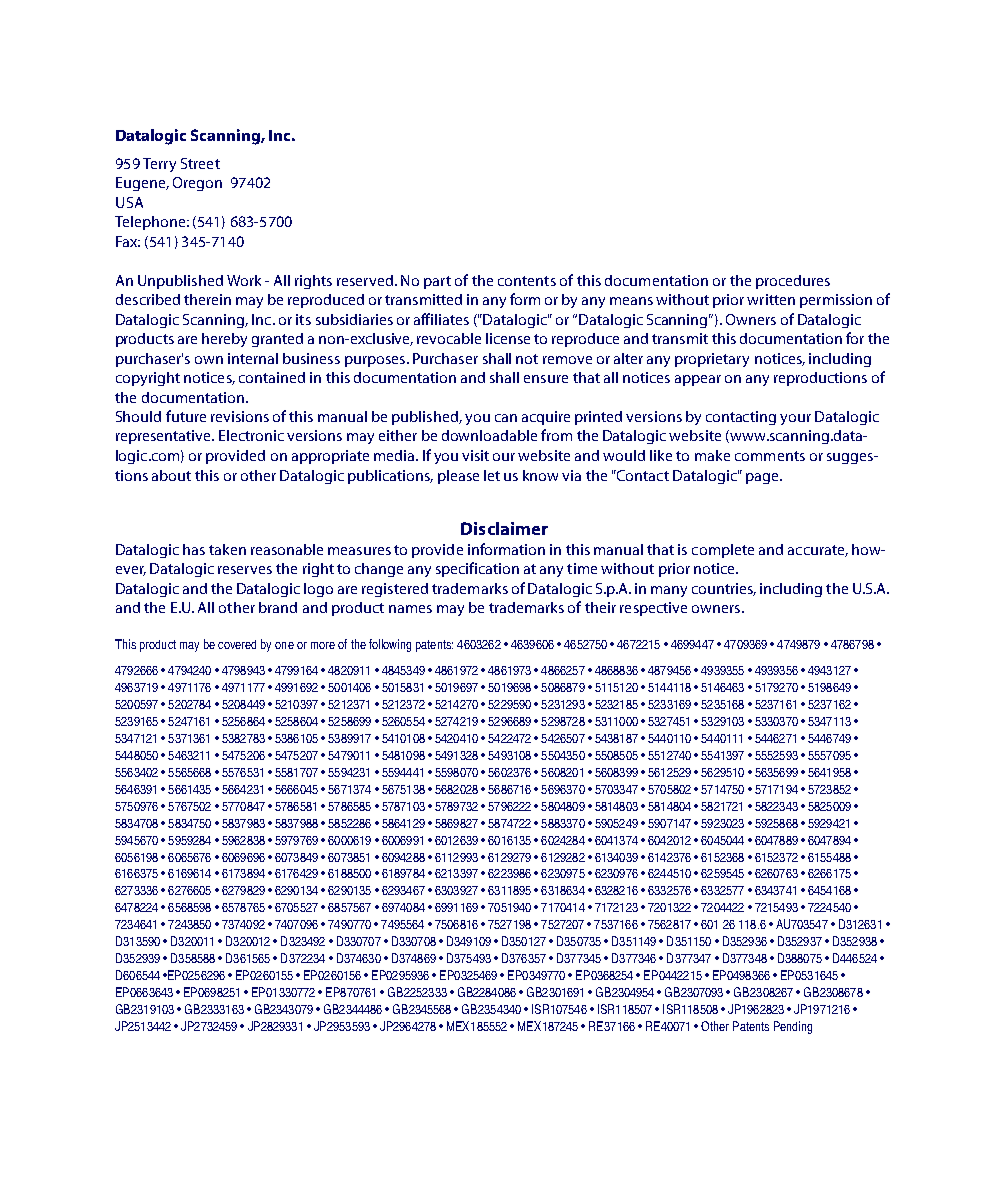 This screenshot has width=1008, height=1199. I want to click on Pending, so click(793, 1027).
